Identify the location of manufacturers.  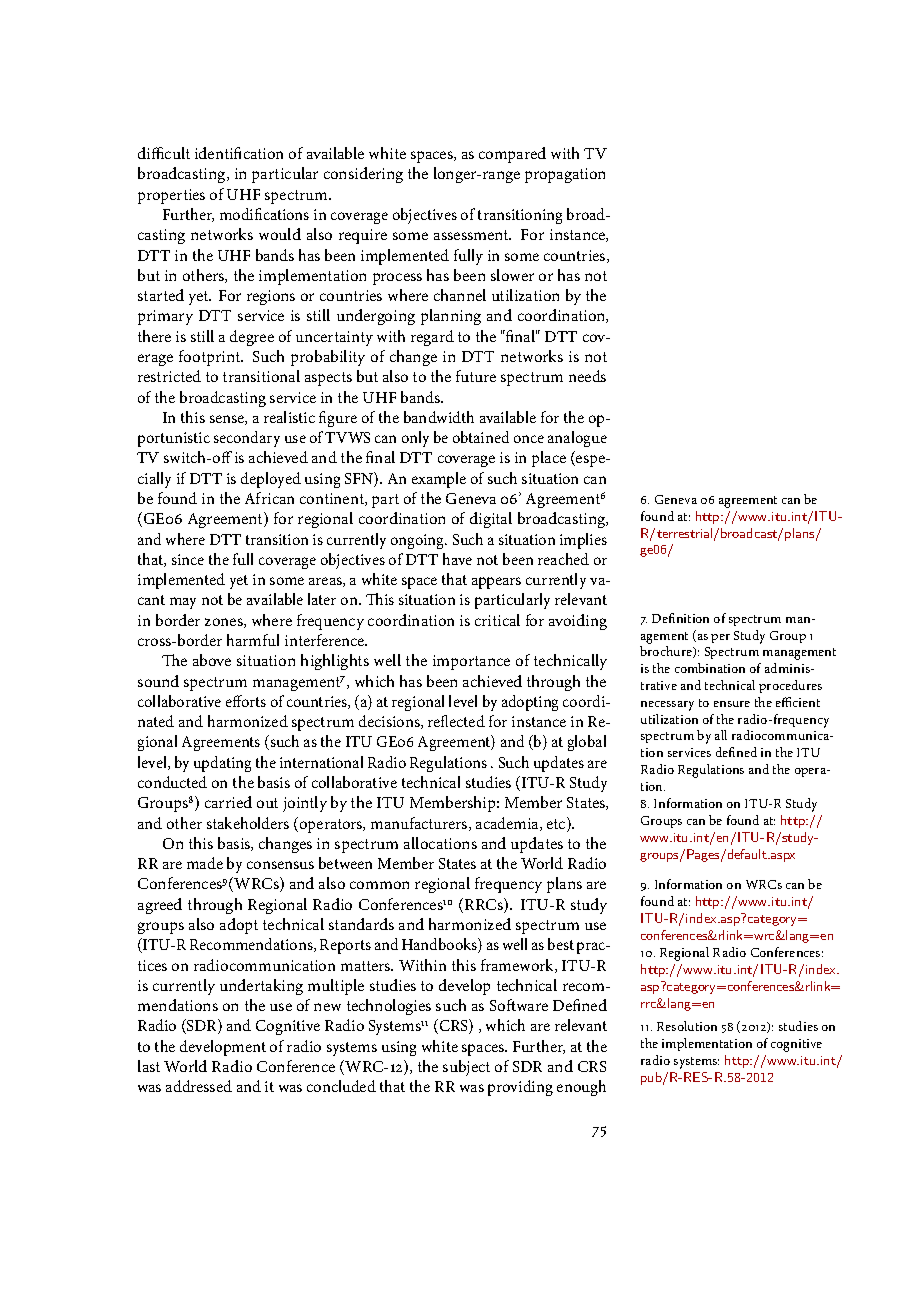
(420, 824).
